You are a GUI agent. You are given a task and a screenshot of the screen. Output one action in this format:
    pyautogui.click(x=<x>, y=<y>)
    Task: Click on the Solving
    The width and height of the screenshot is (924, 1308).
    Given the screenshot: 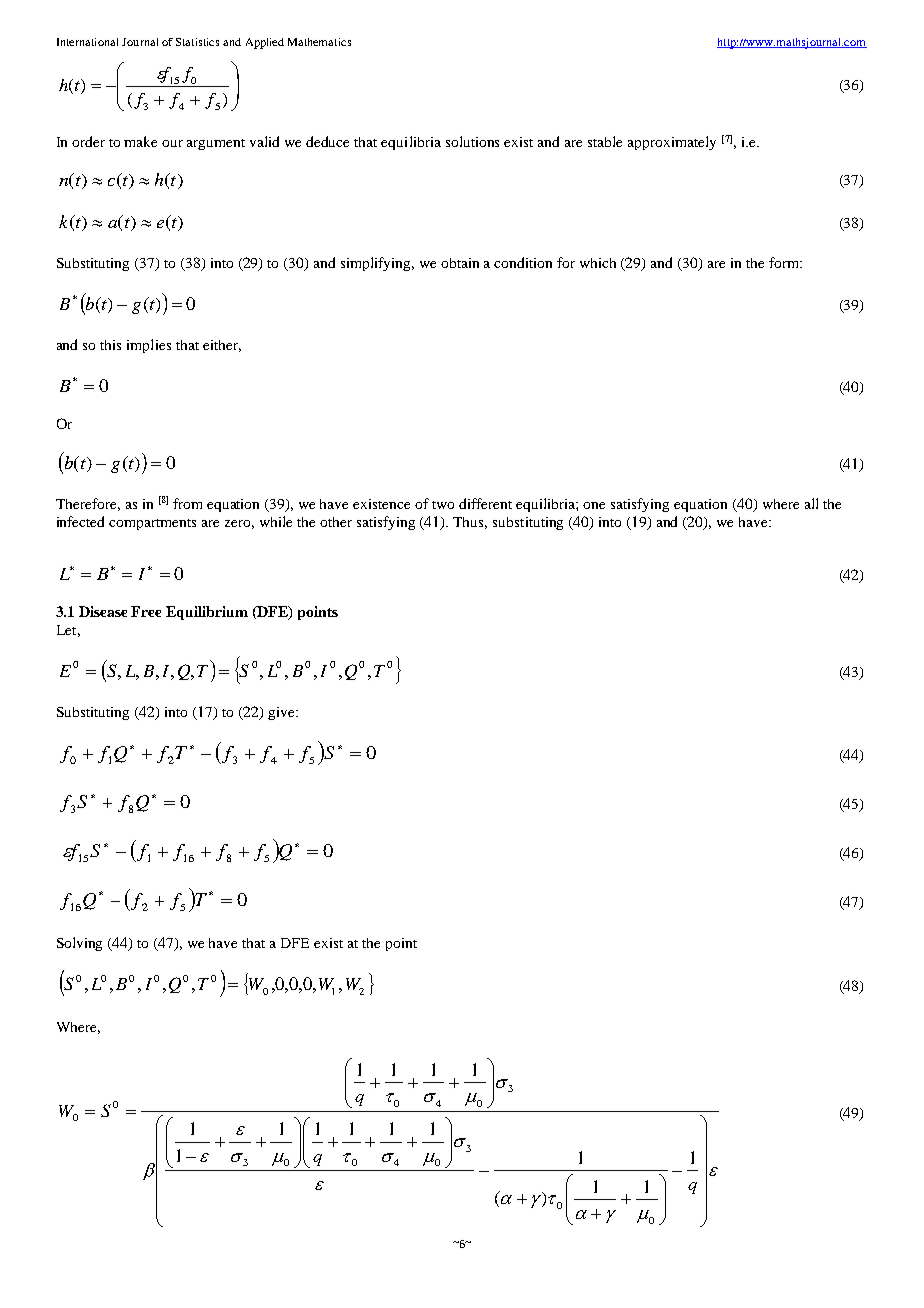 What is the action you would take?
    pyautogui.click(x=79, y=944)
